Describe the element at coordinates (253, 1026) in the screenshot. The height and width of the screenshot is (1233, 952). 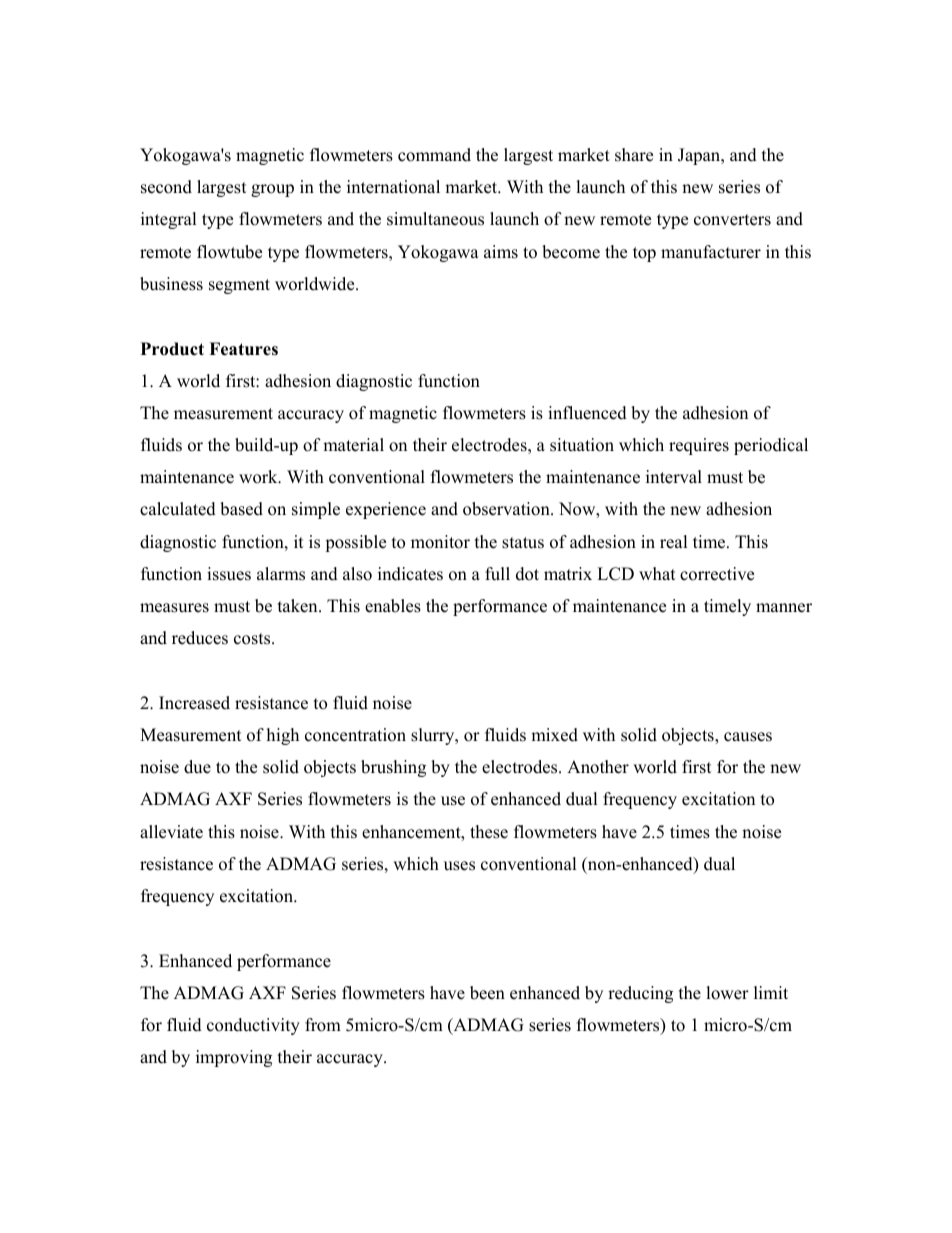
I see `conductivity` at that location.
